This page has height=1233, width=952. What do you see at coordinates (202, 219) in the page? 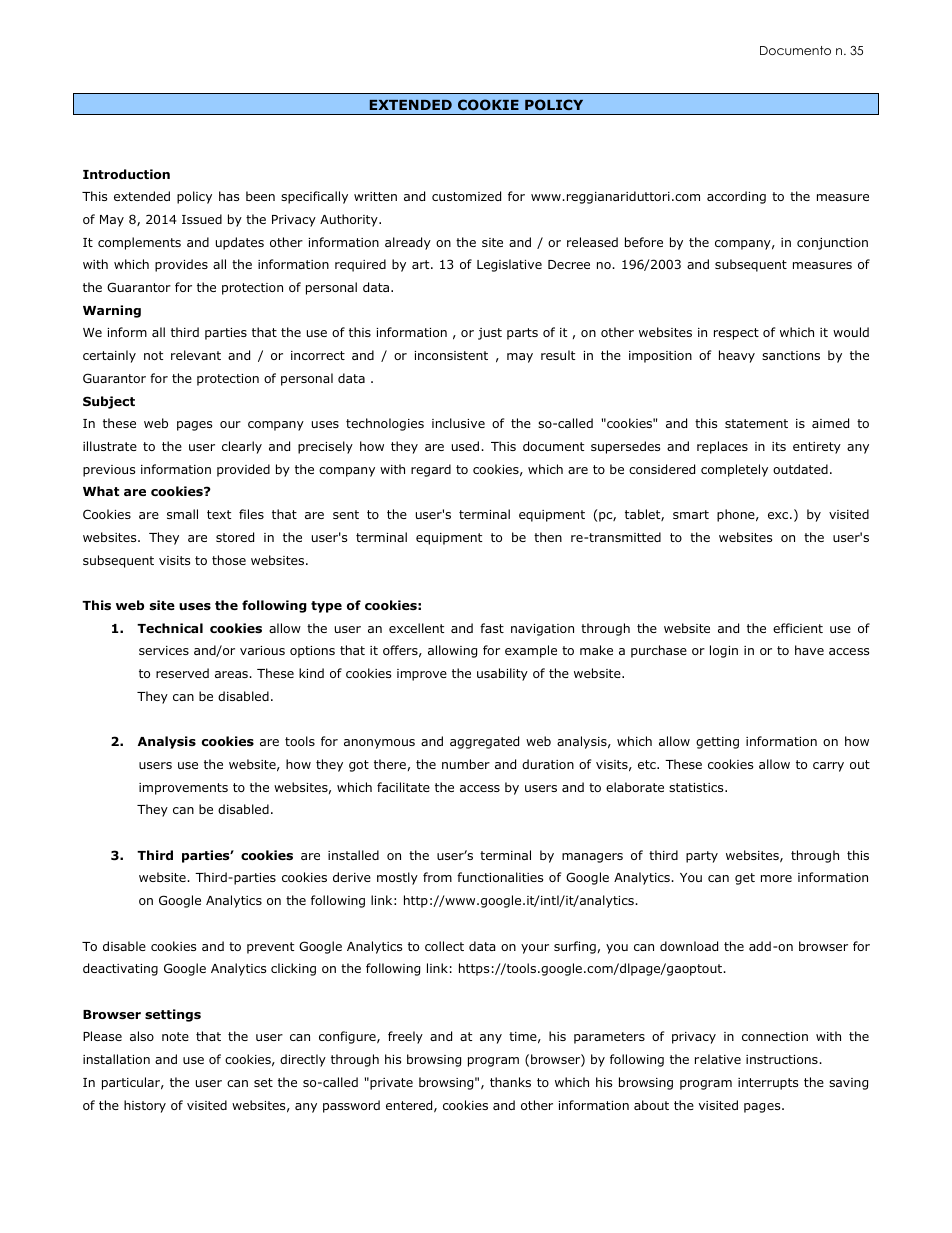
I see `Issued` at bounding box center [202, 219].
